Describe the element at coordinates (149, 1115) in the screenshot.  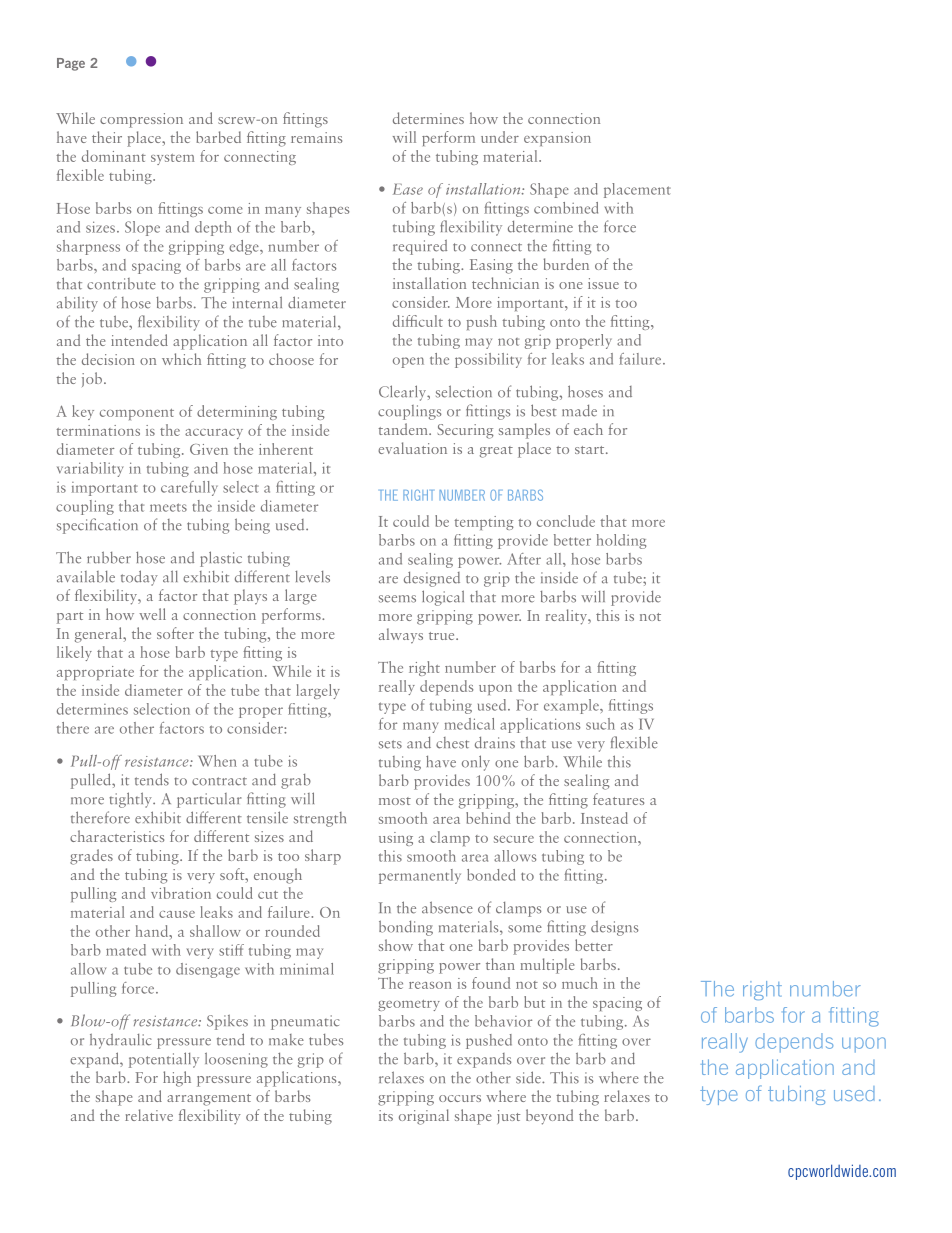
I see `relative` at that location.
